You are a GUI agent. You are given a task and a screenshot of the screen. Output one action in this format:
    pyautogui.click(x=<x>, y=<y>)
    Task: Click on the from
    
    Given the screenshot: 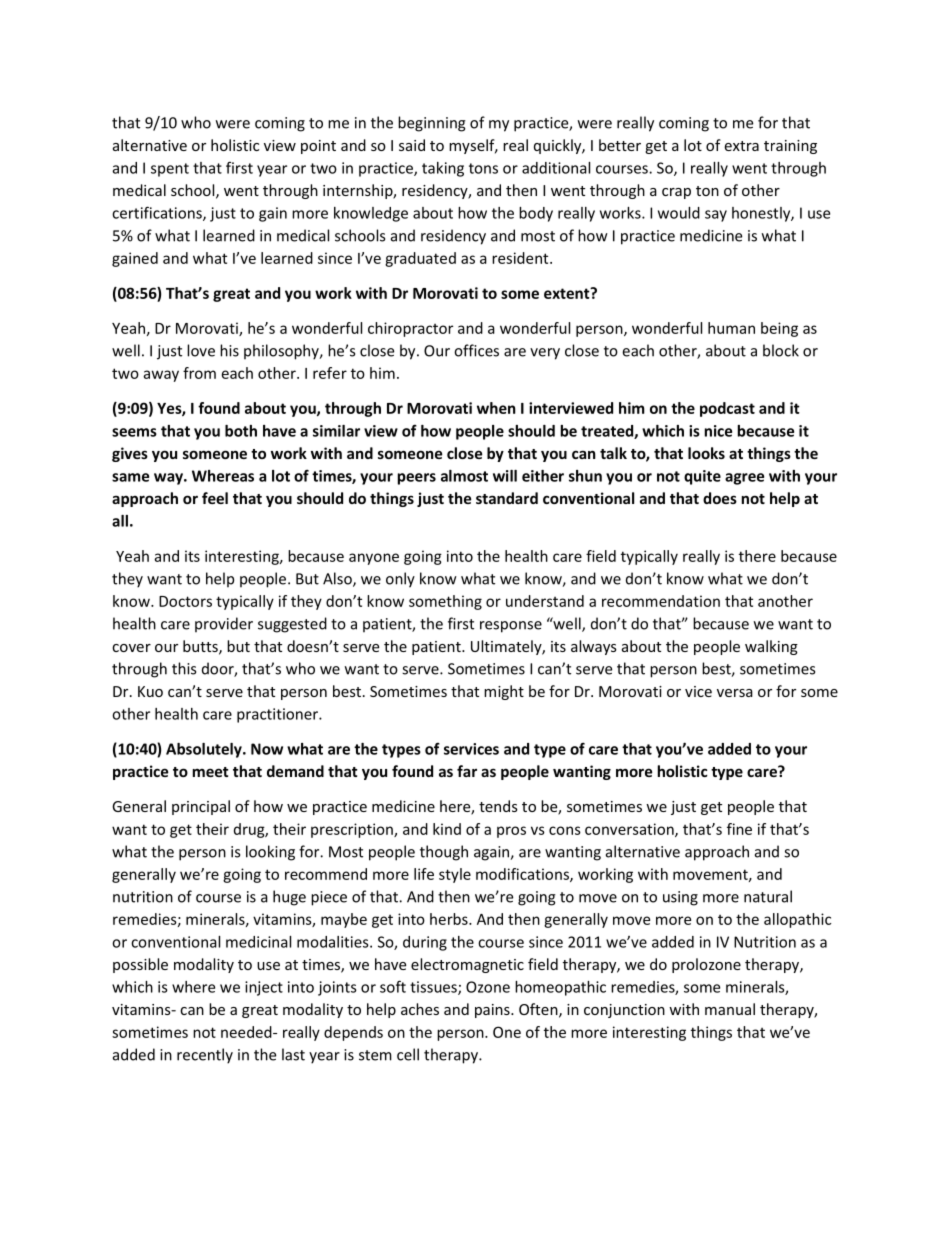 What is the action you would take?
    pyautogui.click(x=199, y=373)
